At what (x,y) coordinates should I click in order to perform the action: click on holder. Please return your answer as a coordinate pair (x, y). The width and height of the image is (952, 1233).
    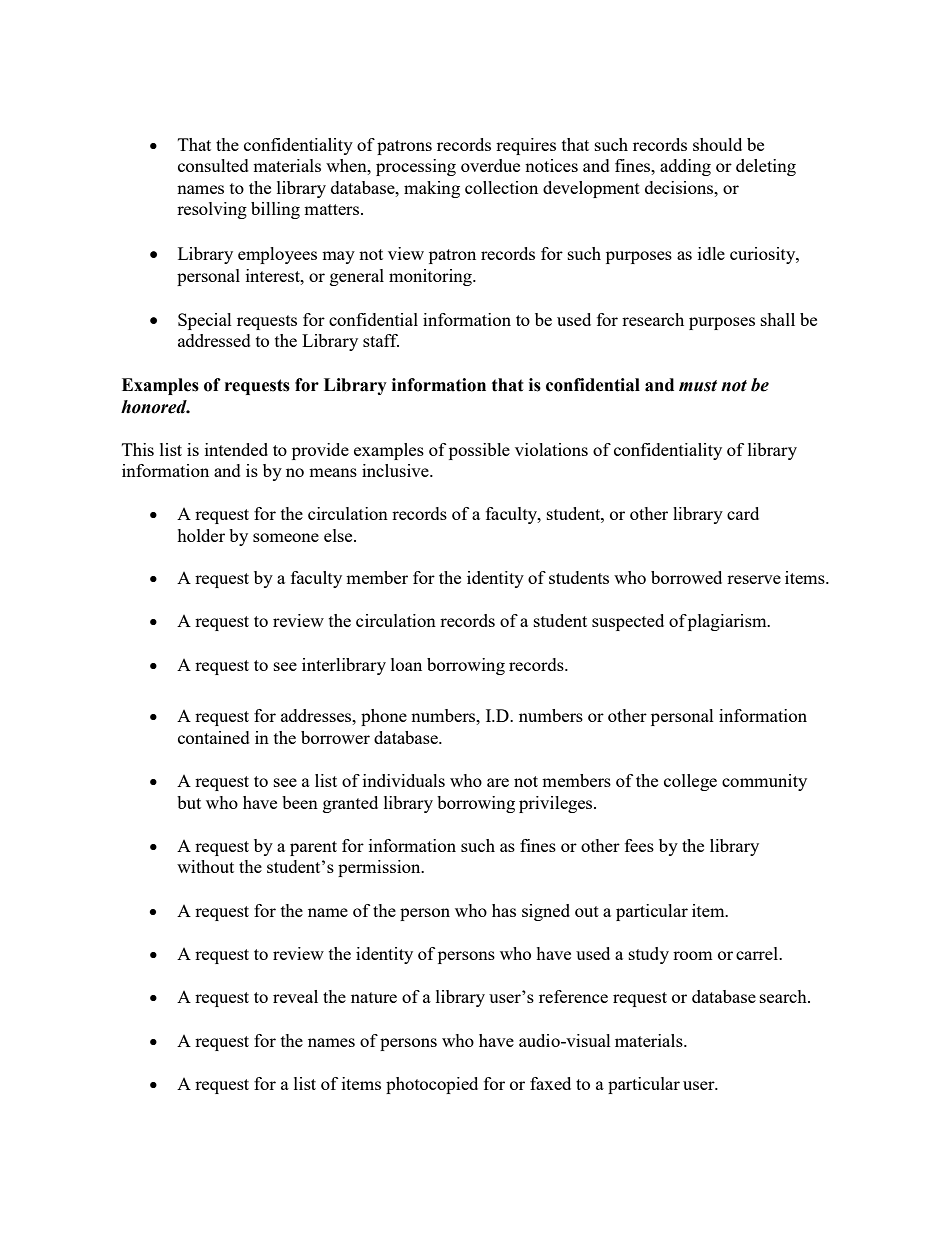
    Looking at the image, I should click on (201, 535).
